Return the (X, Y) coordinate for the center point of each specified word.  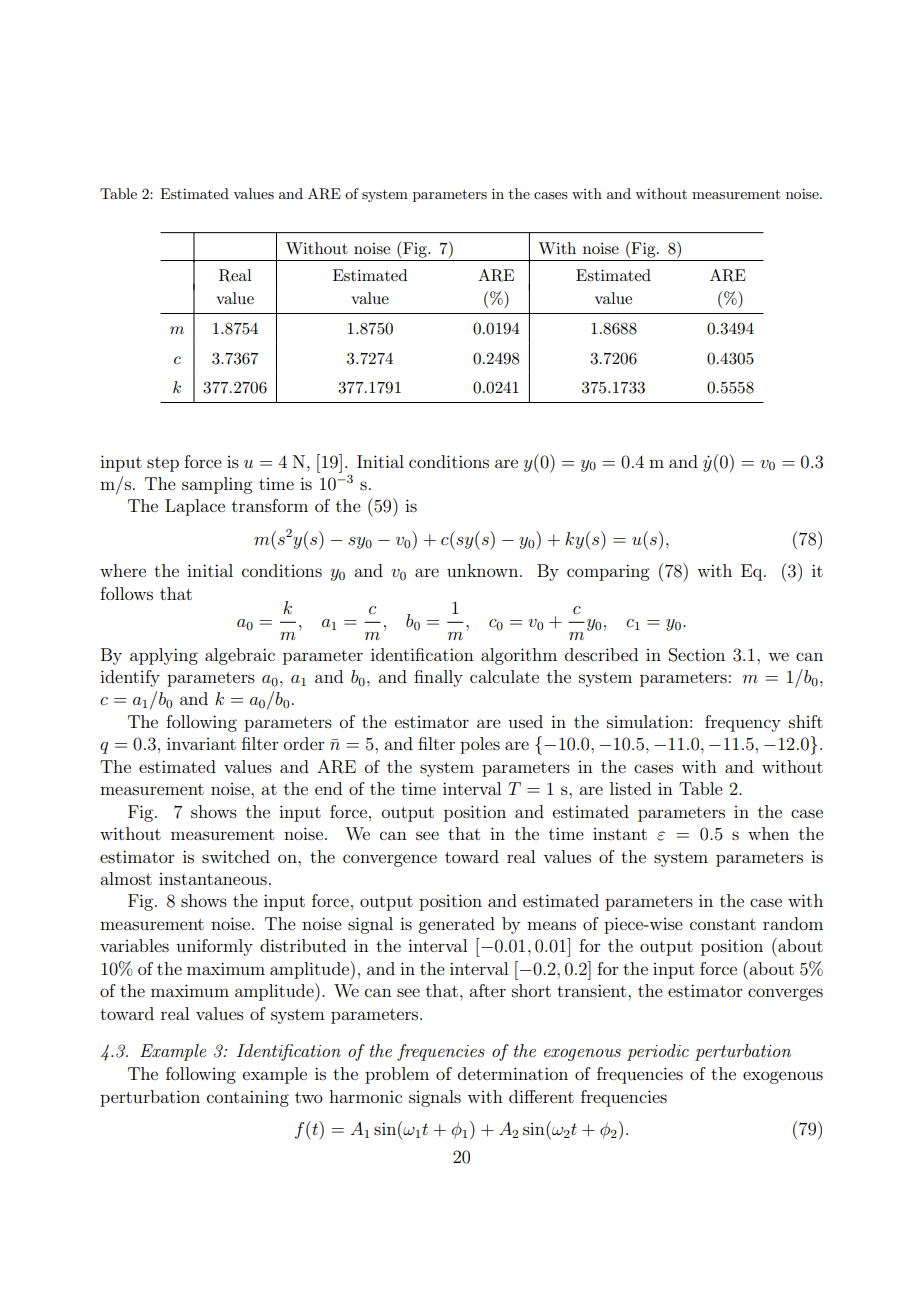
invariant (201, 743)
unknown (484, 570)
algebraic (240, 656)
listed (630, 788)
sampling (217, 485)
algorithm (519, 656)
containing (248, 1098)
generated (456, 925)
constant (723, 924)
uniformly (214, 947)
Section (697, 655)
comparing (608, 572)
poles (480, 745)
